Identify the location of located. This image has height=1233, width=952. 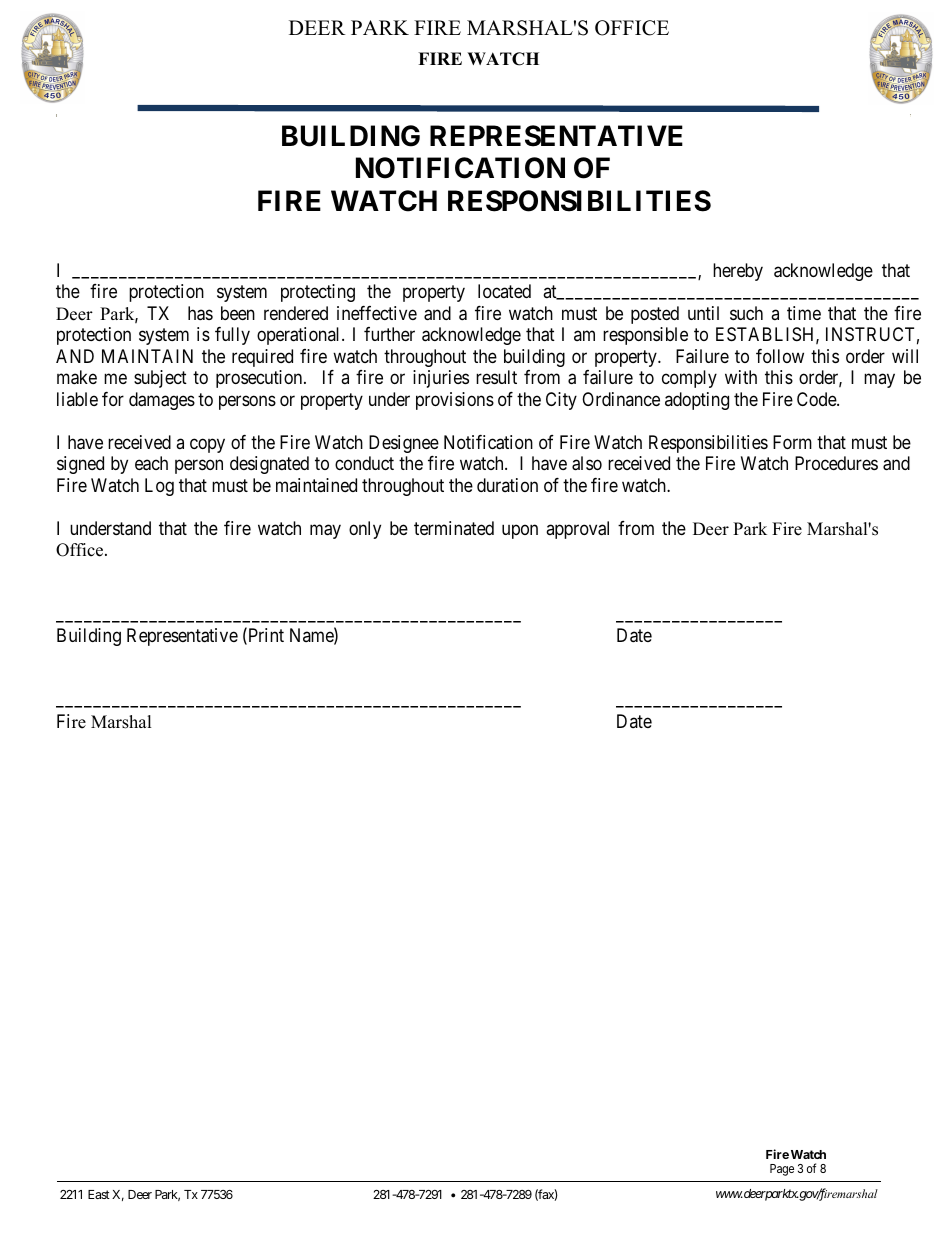
(504, 291).
